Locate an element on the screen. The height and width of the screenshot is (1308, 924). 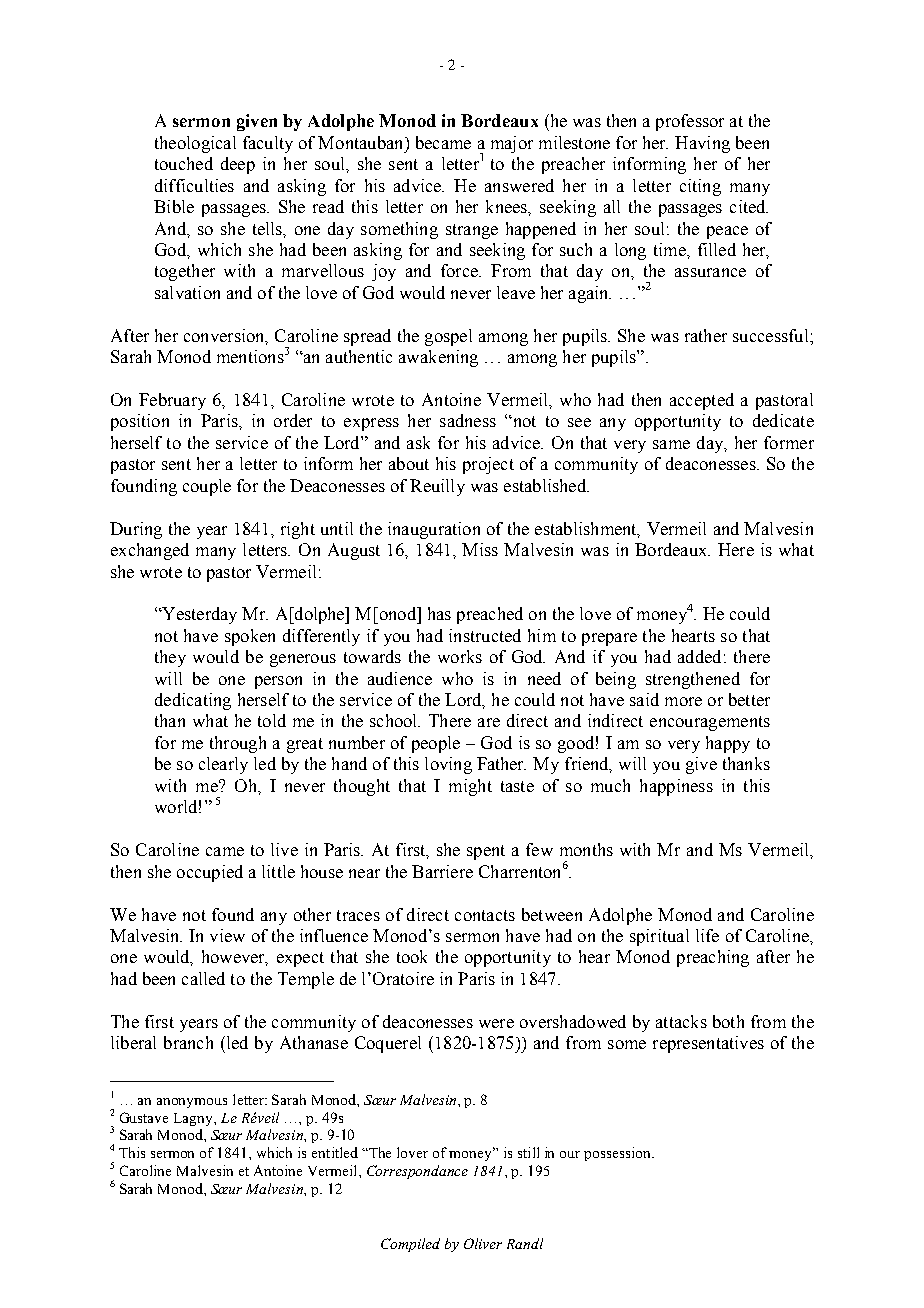
anonymous is located at coordinates (192, 1103).
